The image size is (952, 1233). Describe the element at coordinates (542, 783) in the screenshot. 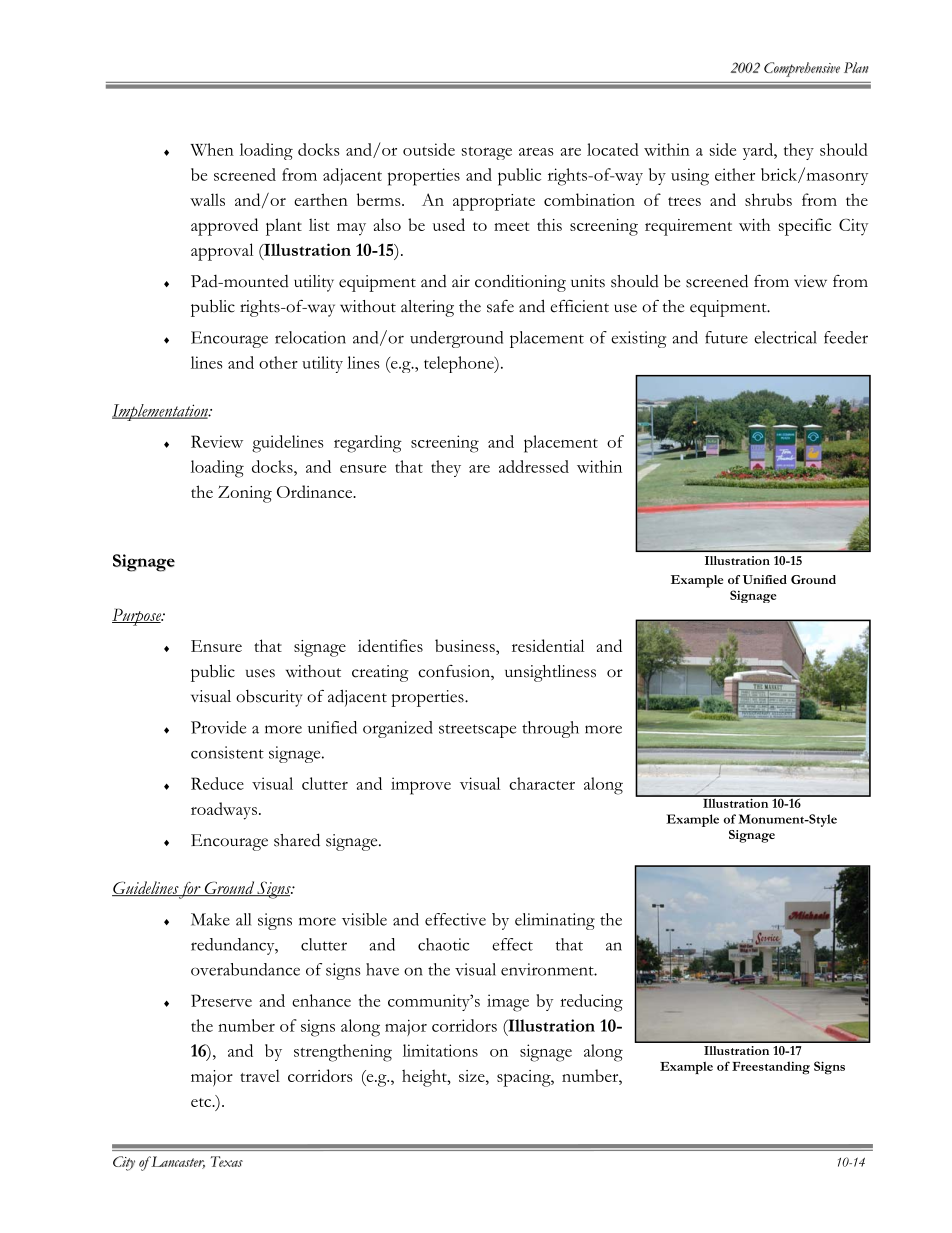

I see `character` at that location.
